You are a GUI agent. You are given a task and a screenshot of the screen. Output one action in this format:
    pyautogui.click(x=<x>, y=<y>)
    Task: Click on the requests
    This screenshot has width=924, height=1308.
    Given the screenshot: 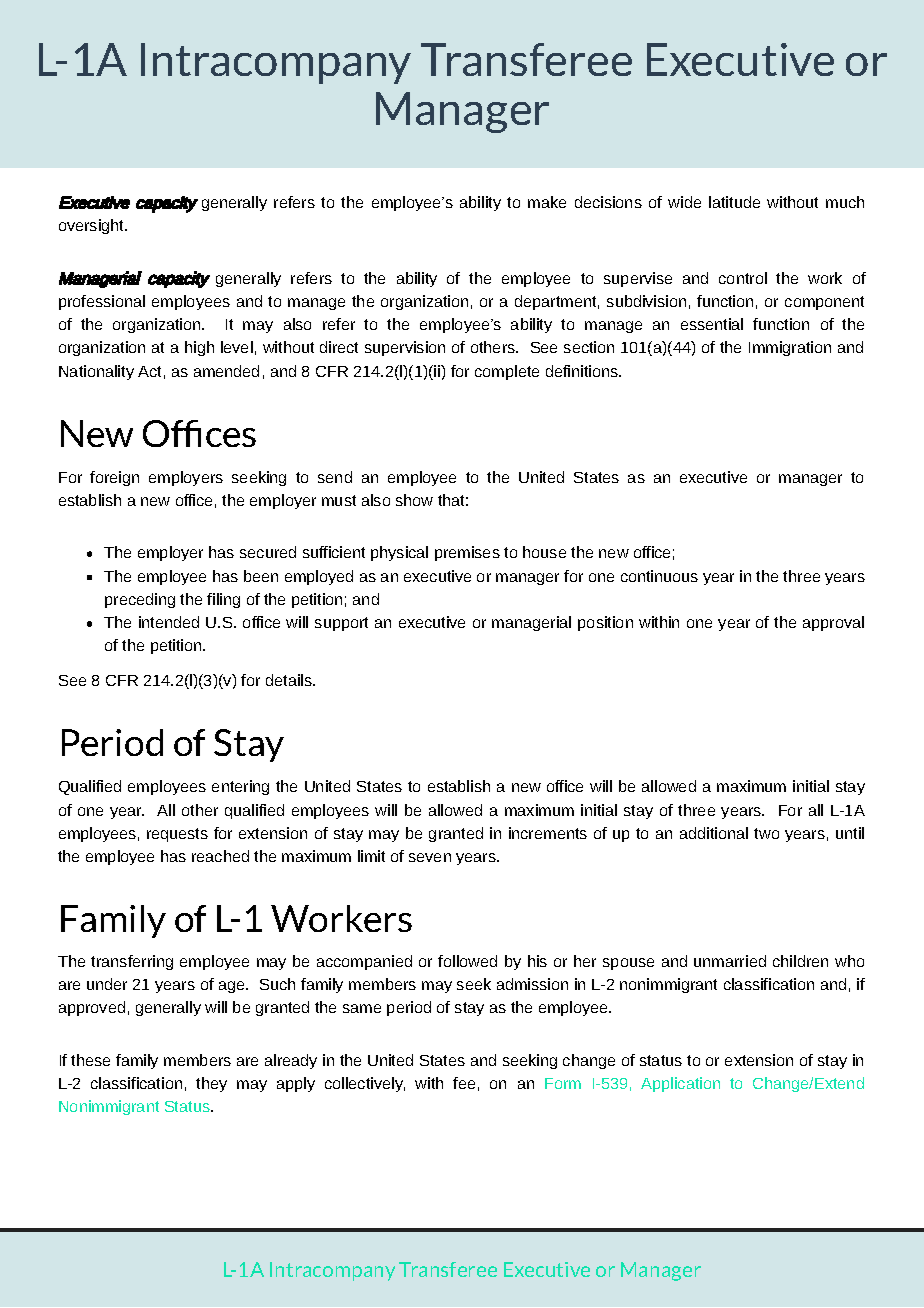 What is the action you would take?
    pyautogui.click(x=177, y=835)
